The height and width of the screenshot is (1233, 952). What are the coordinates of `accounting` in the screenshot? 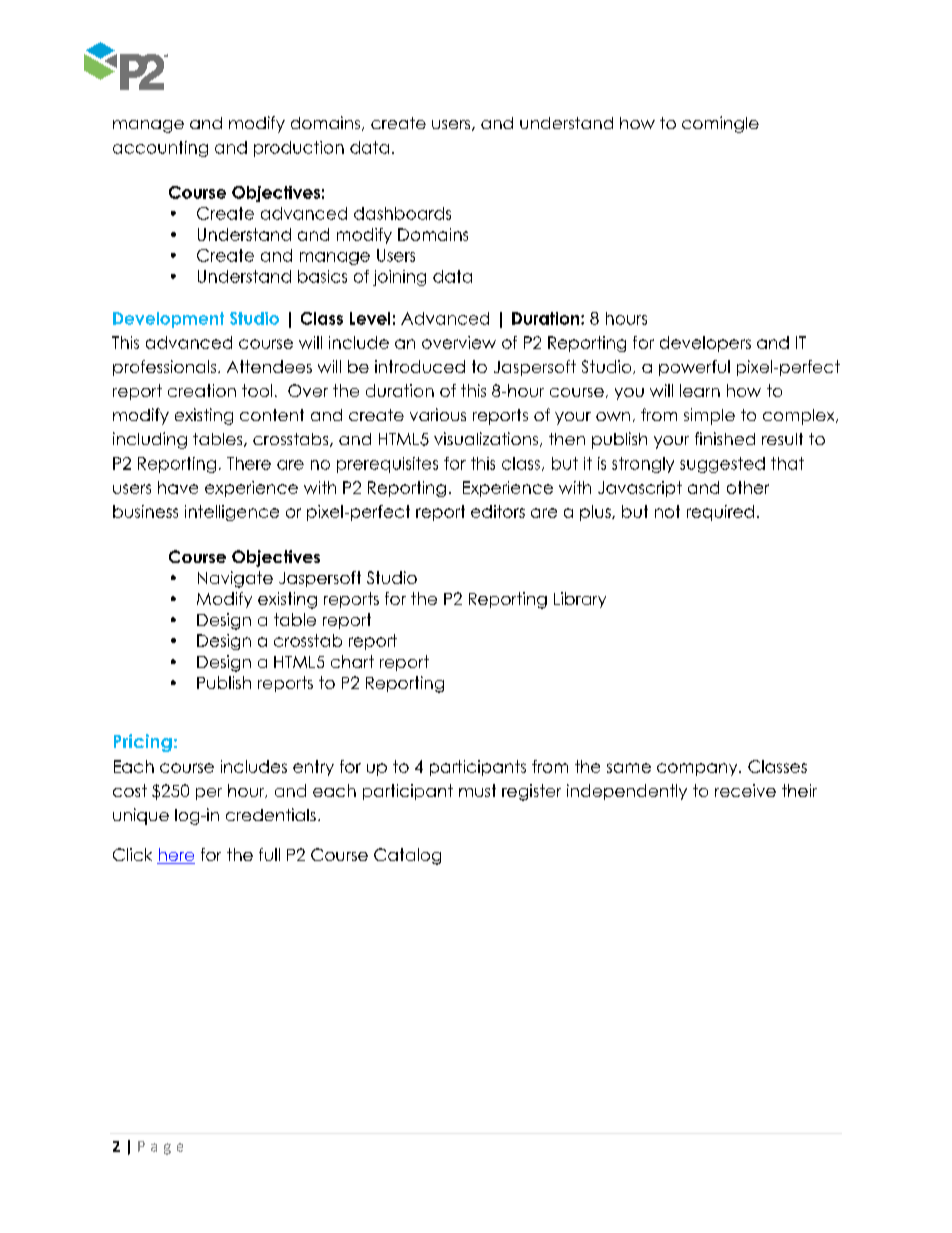 It's located at (160, 149).
